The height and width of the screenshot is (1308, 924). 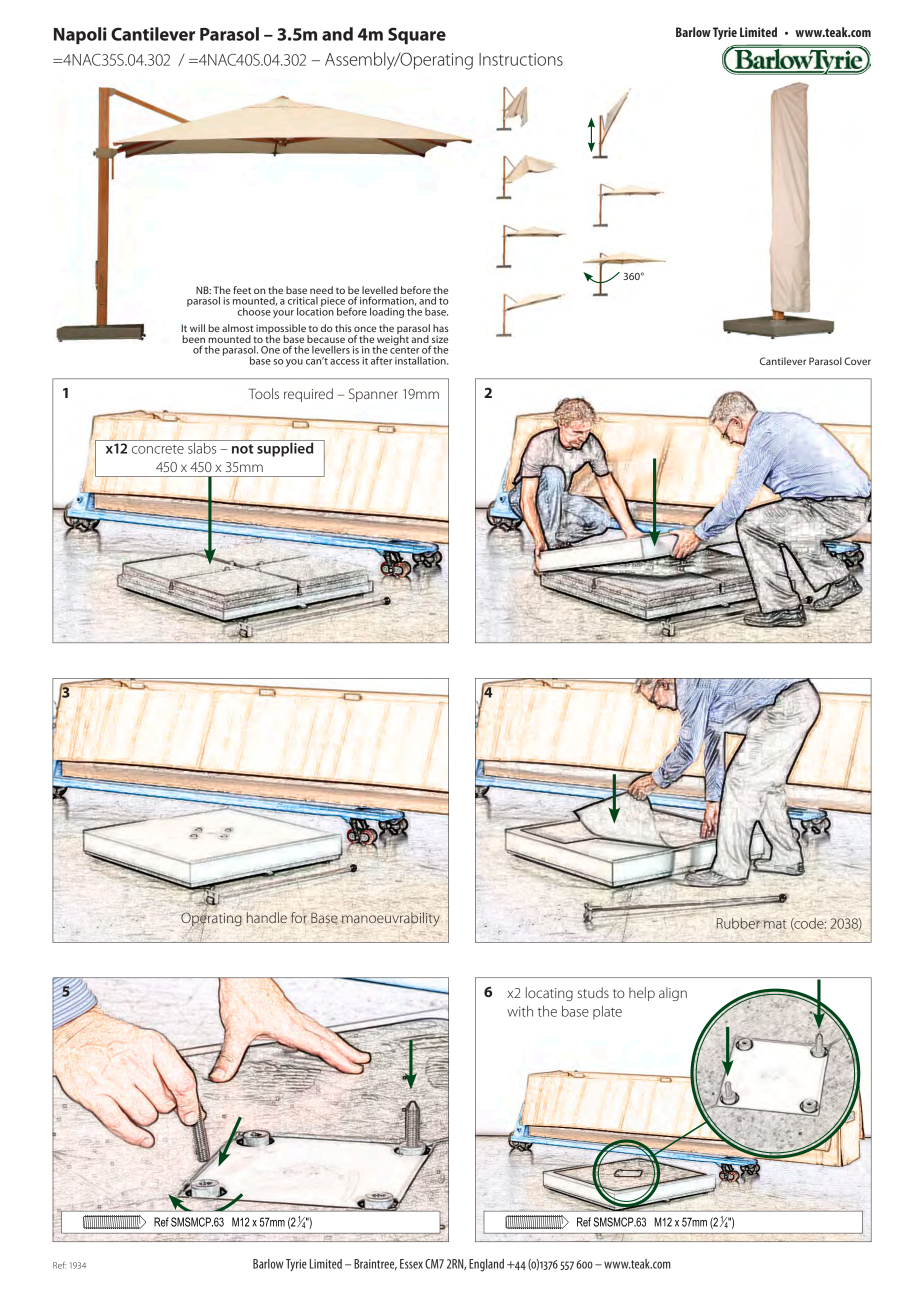 I want to click on Instructions, so click(x=521, y=59).
